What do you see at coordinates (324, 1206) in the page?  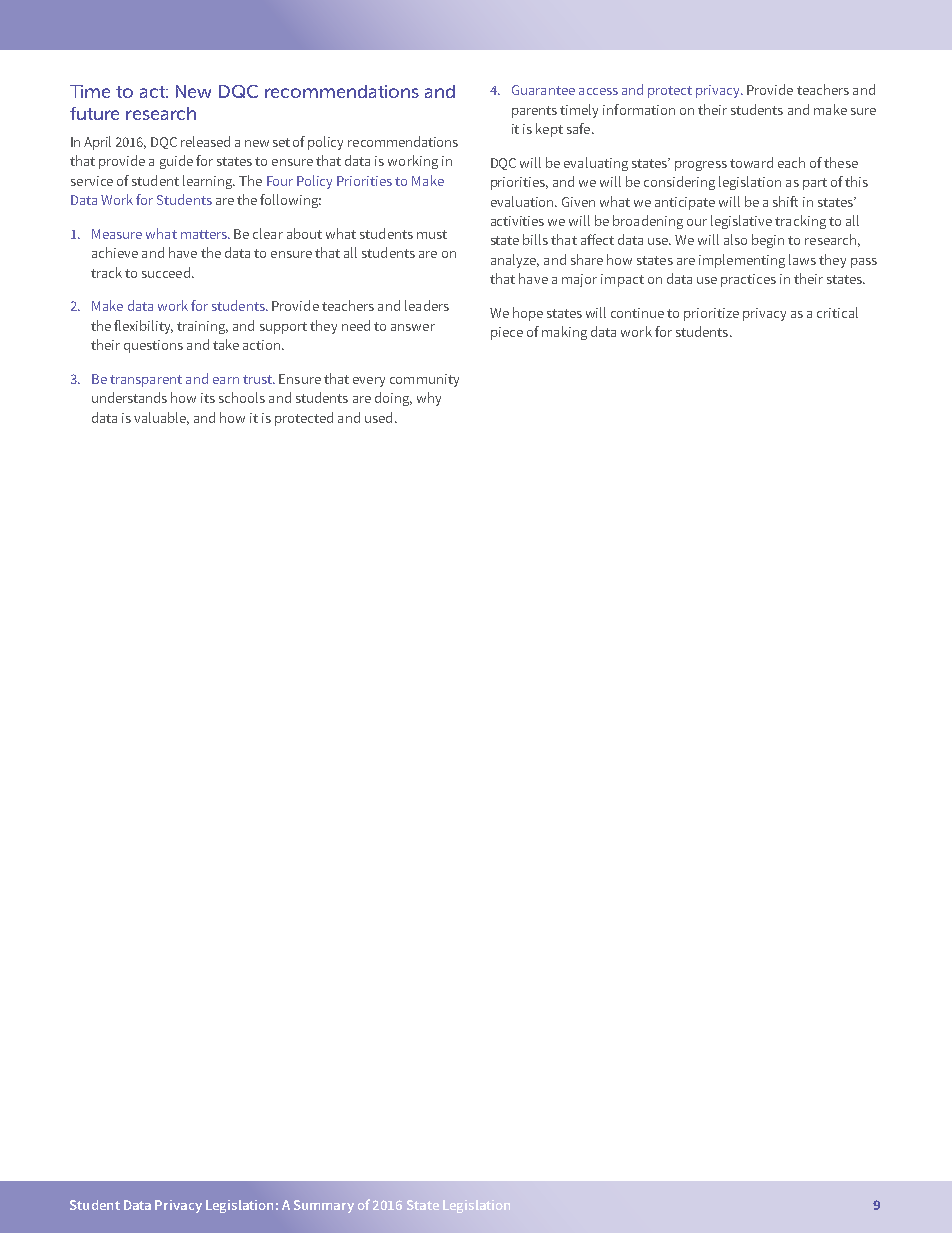 I see `Summary` at bounding box center [324, 1206].
